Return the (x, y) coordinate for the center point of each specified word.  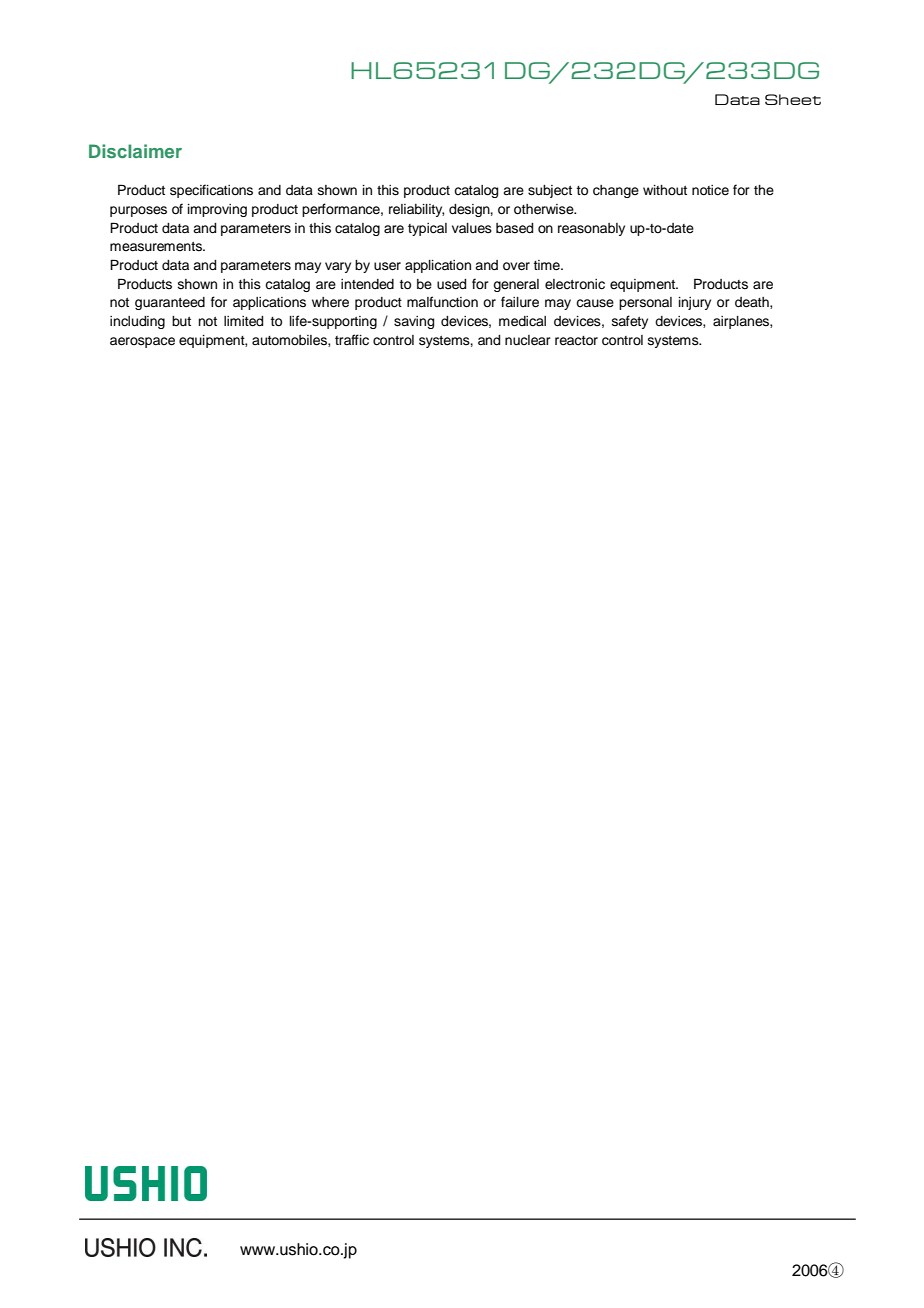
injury (695, 303)
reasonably (591, 229)
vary (338, 267)
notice (710, 190)
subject (550, 191)
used (451, 284)
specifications (211, 191)
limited (243, 321)
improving (217, 210)
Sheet (793, 99)
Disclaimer (135, 151)
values (472, 228)
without (665, 190)
